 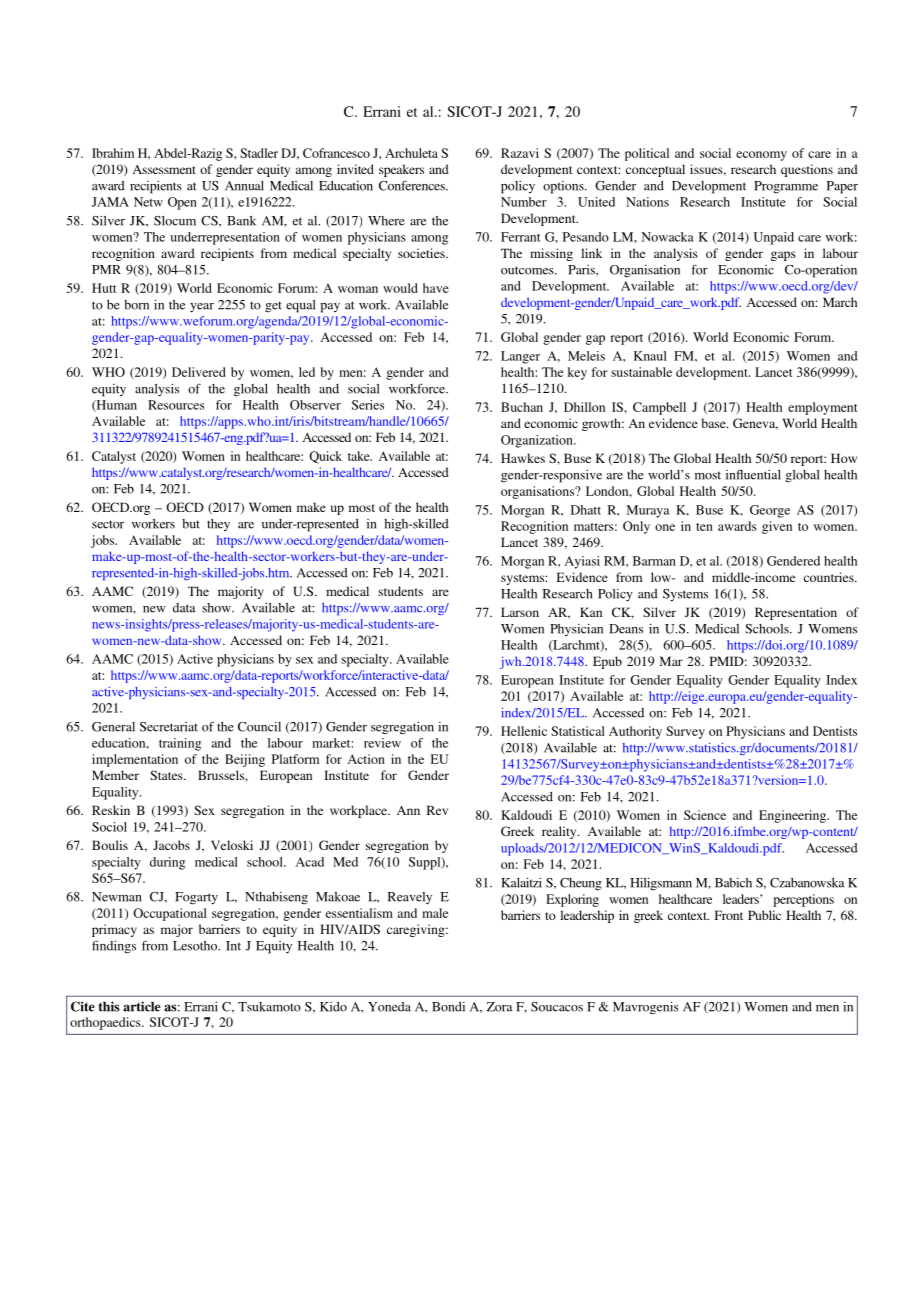 I want to click on March, so click(x=840, y=302).
